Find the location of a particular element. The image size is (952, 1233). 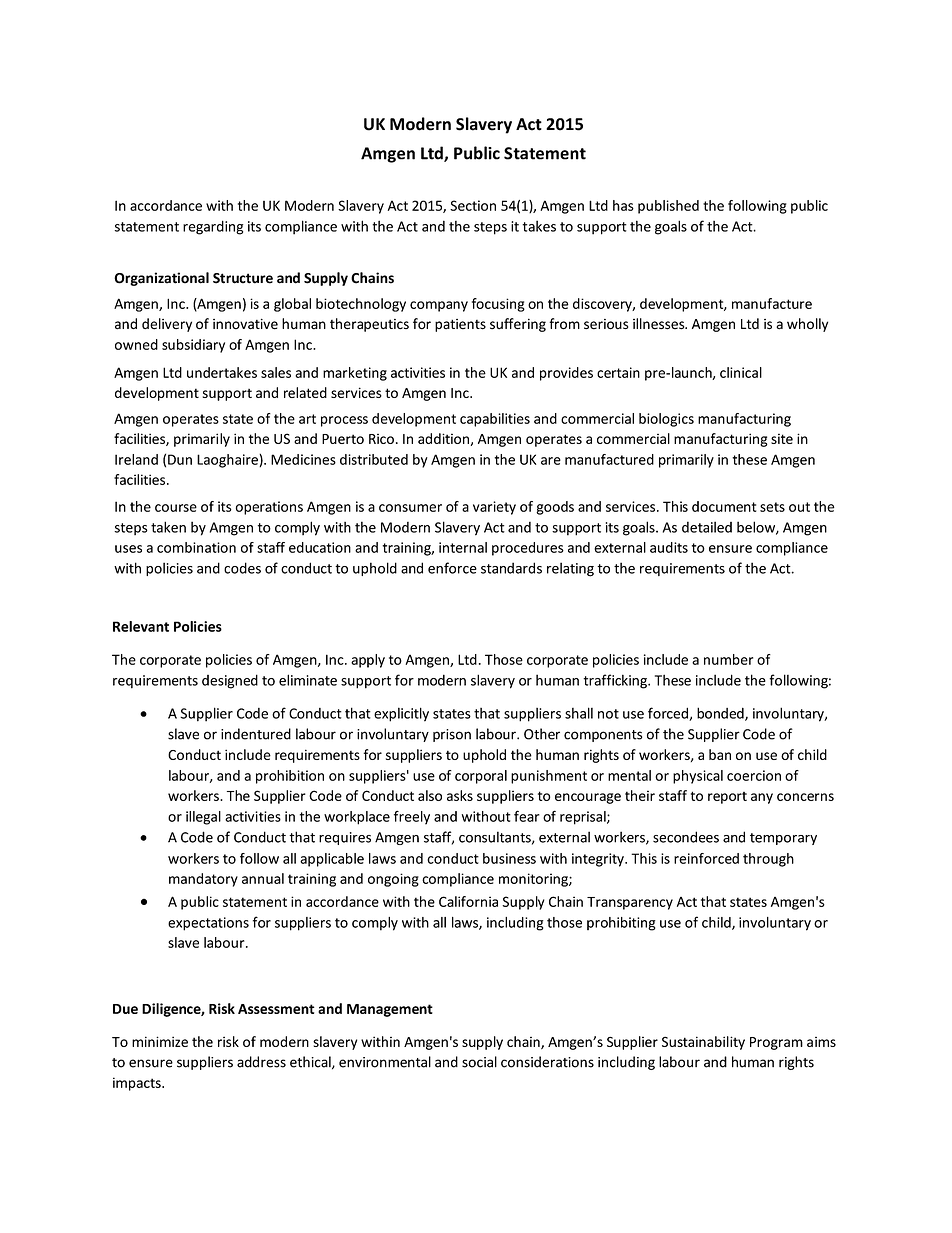

Sustainability is located at coordinates (703, 1043).
